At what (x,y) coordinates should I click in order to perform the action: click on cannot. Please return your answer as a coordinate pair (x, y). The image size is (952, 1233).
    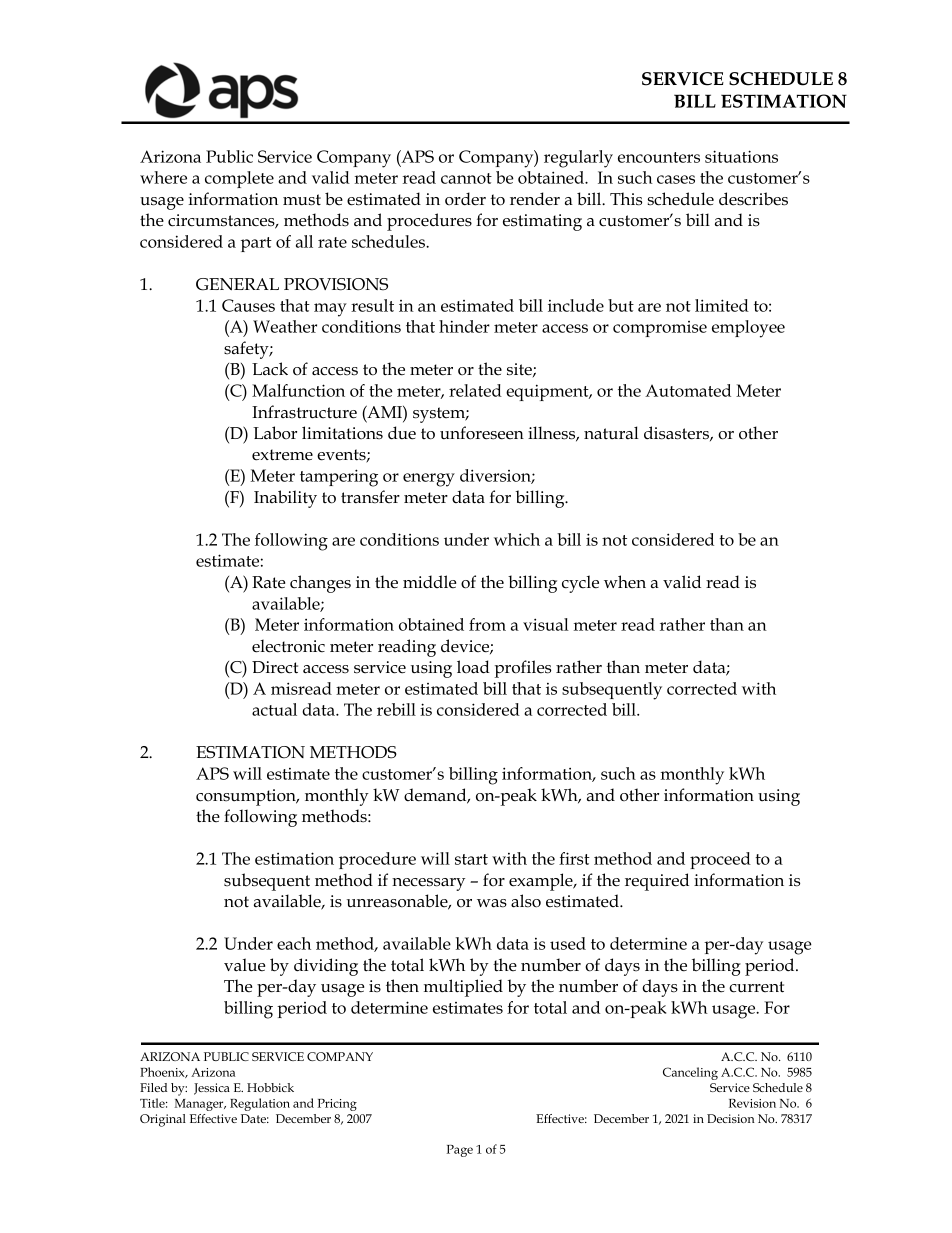
    Looking at the image, I should click on (466, 178).
